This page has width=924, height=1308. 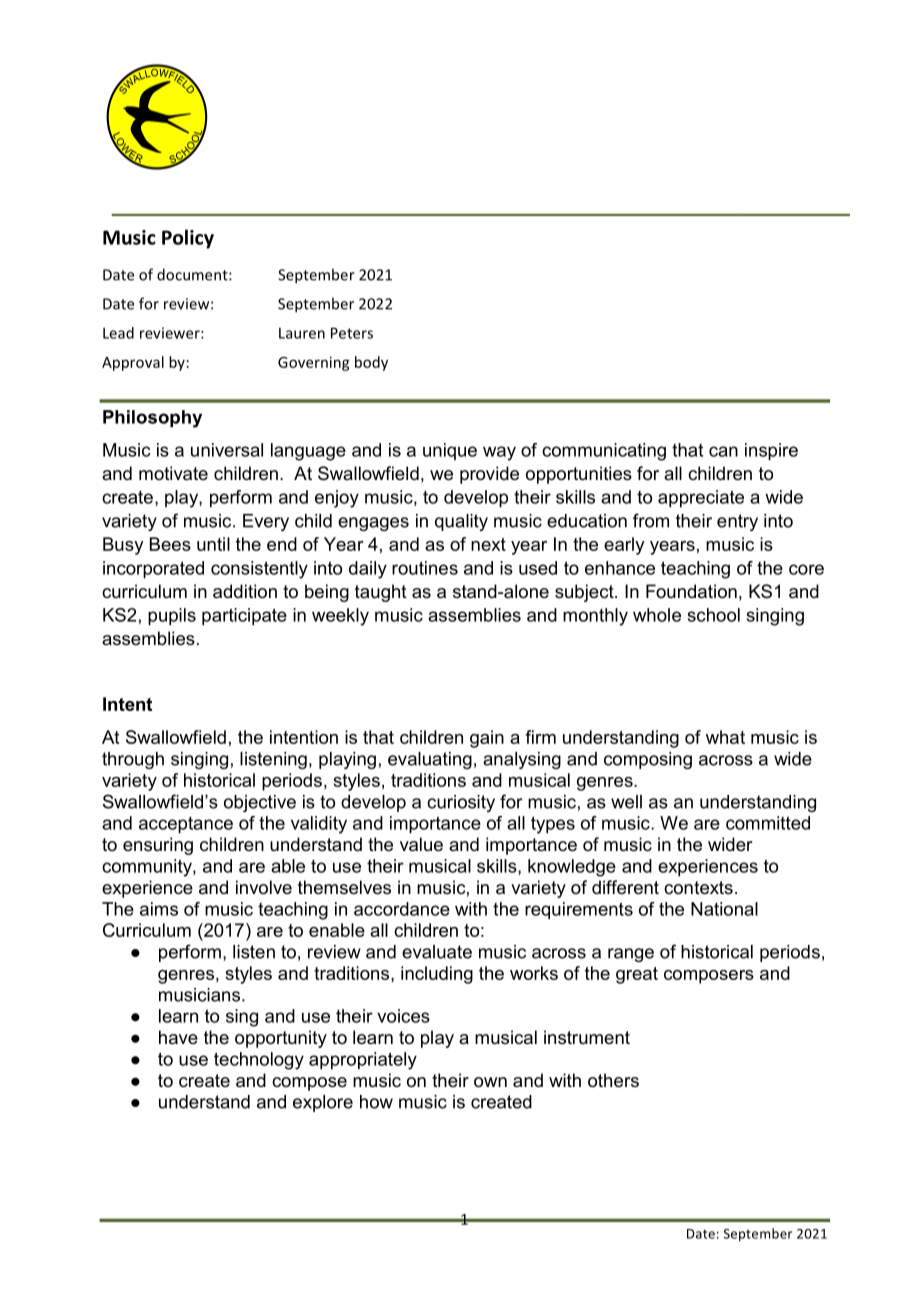 I want to click on gain, so click(x=487, y=739).
